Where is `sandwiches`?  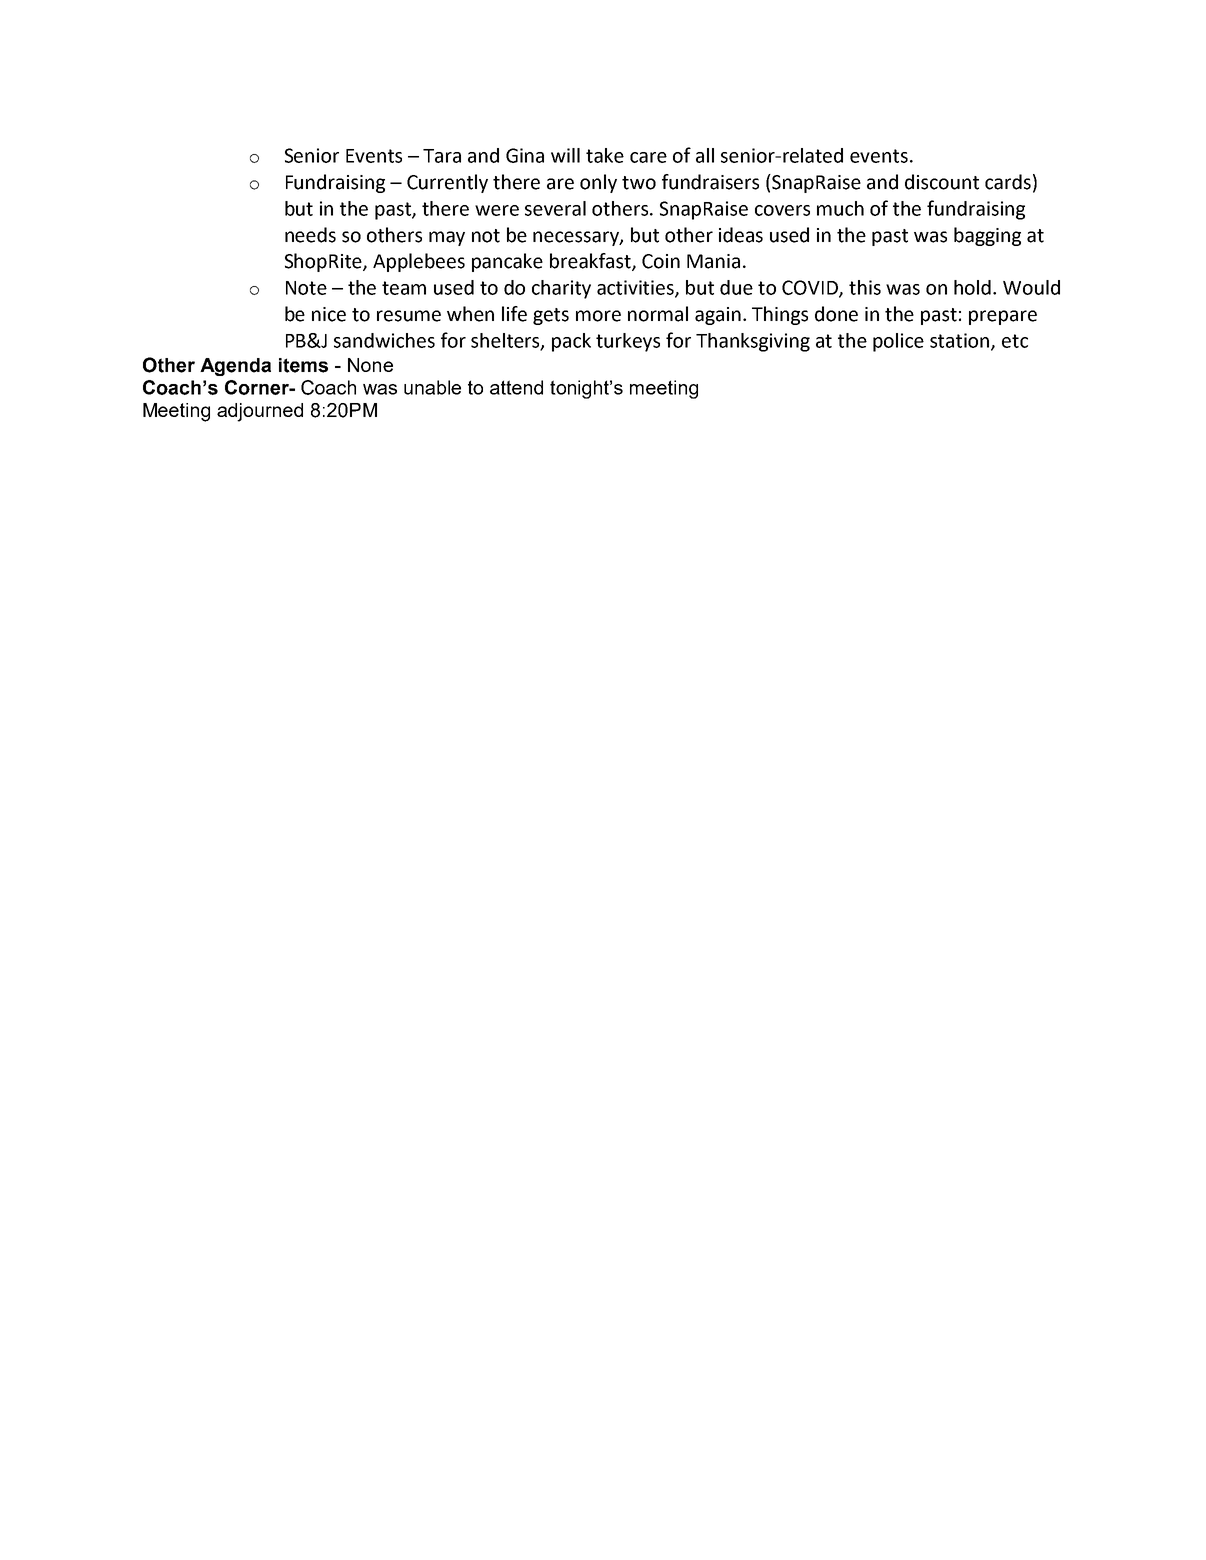 sandwiches is located at coordinates (384, 340).
